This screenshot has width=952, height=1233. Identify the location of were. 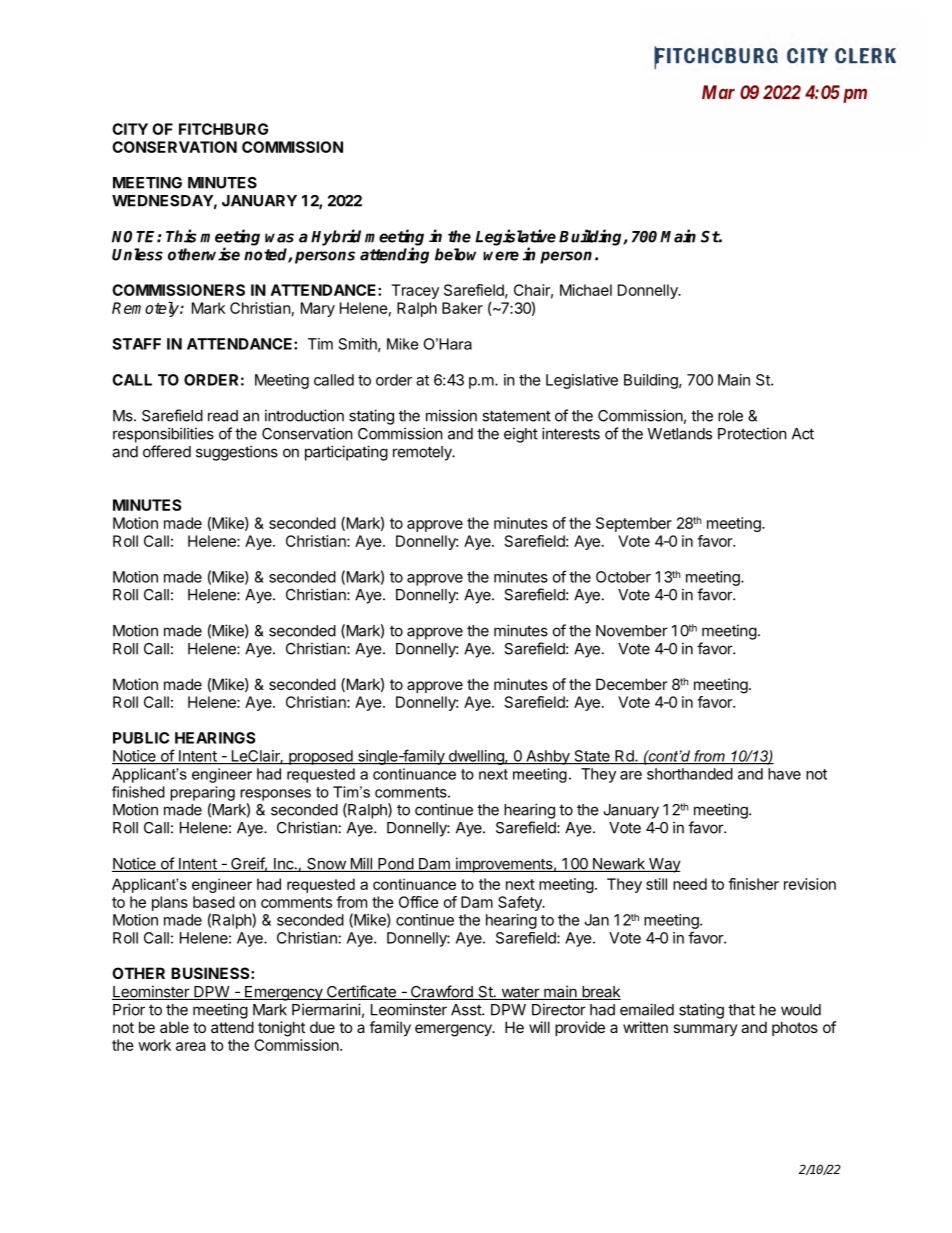
(501, 256).
